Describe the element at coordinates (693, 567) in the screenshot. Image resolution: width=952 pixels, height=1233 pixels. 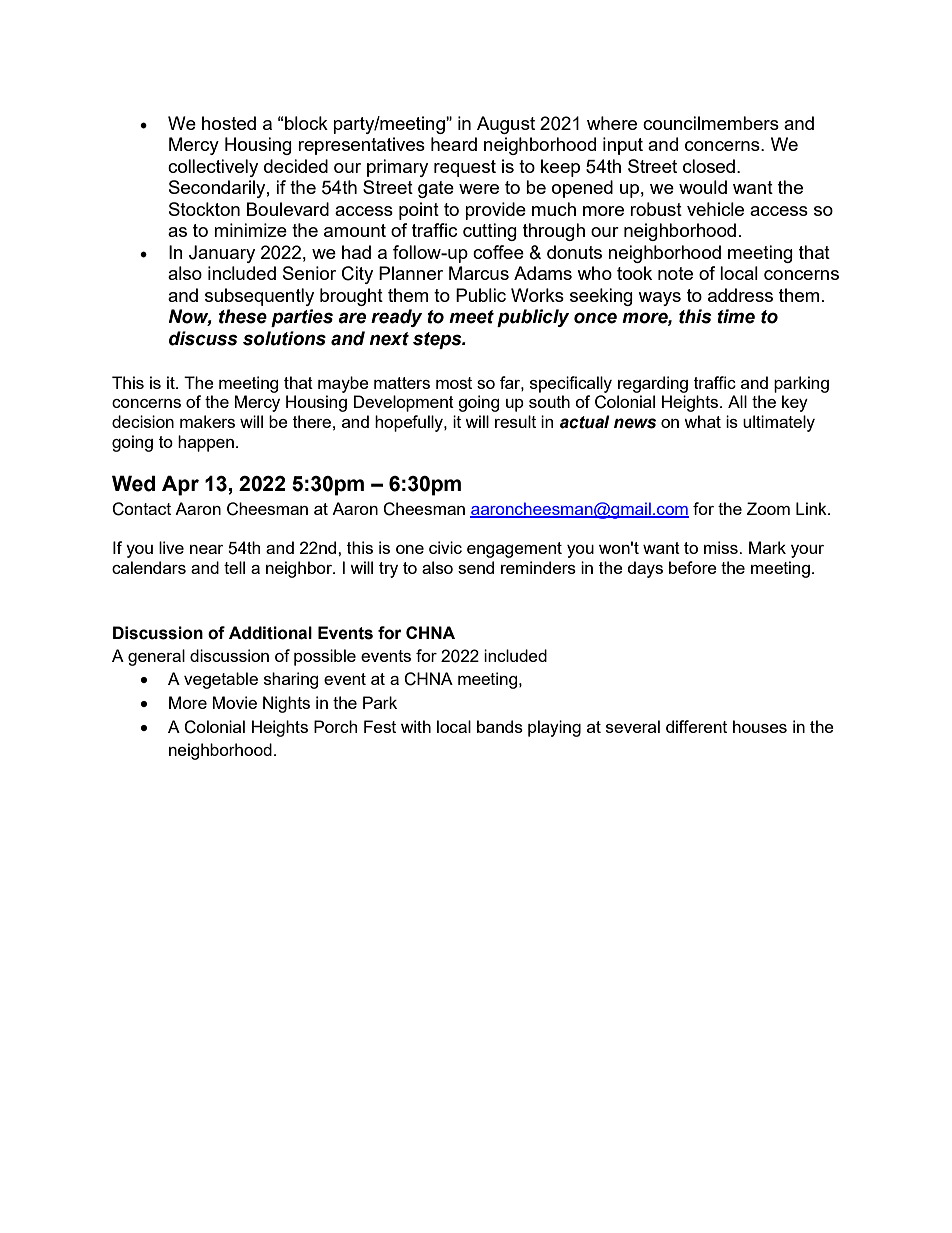
I see `before` at that location.
